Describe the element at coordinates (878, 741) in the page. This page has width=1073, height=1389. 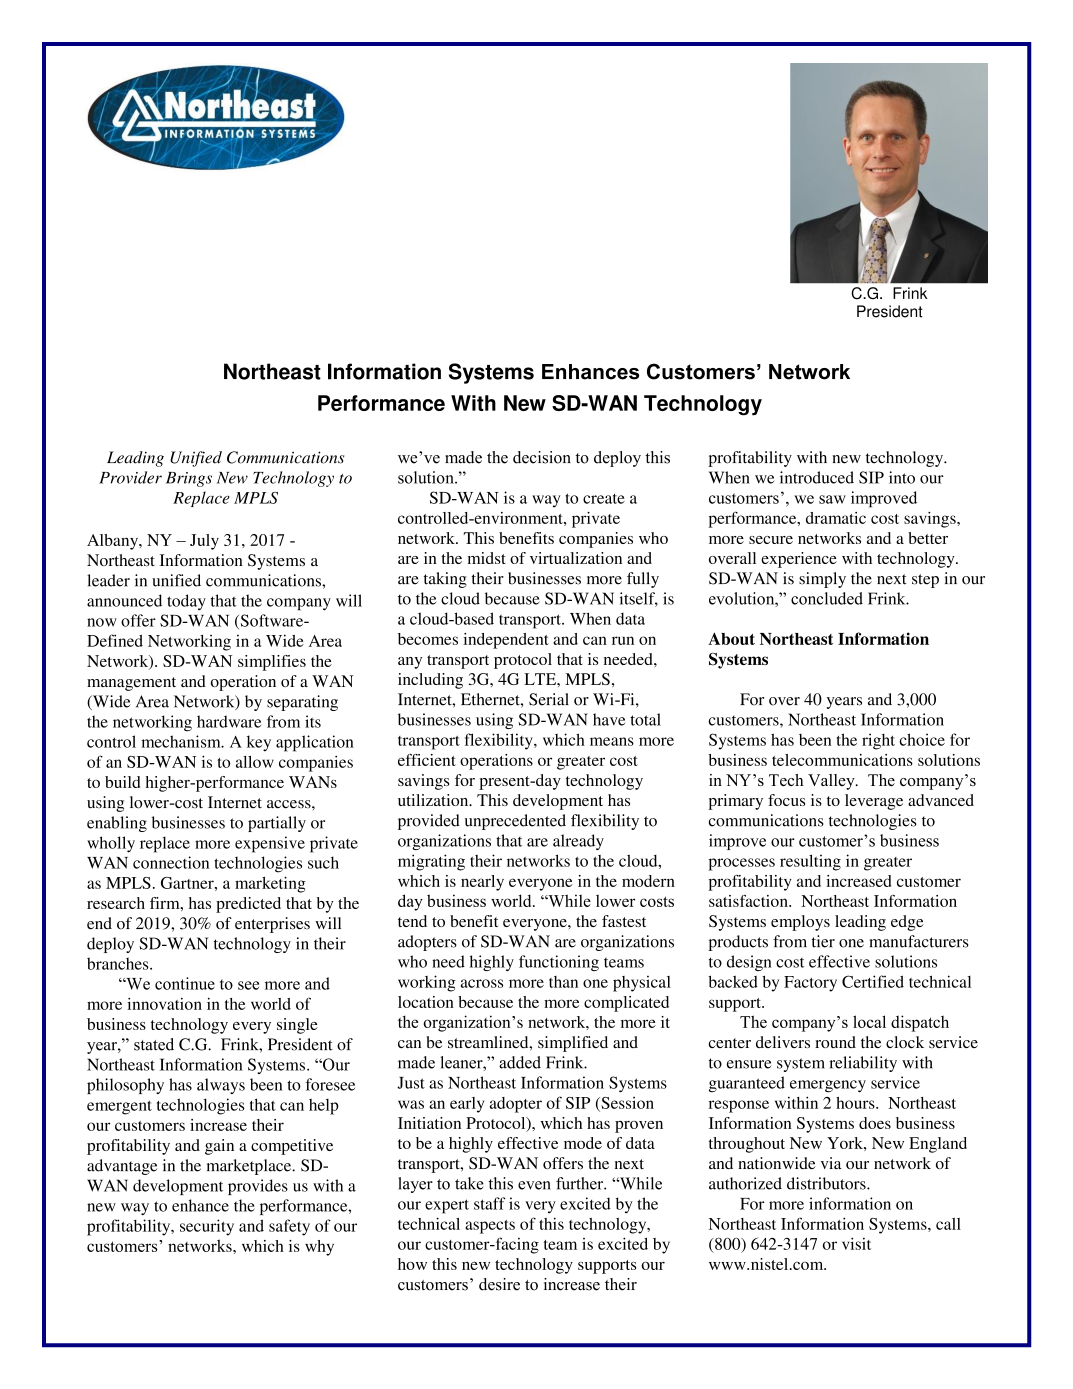
I see `right` at that location.
